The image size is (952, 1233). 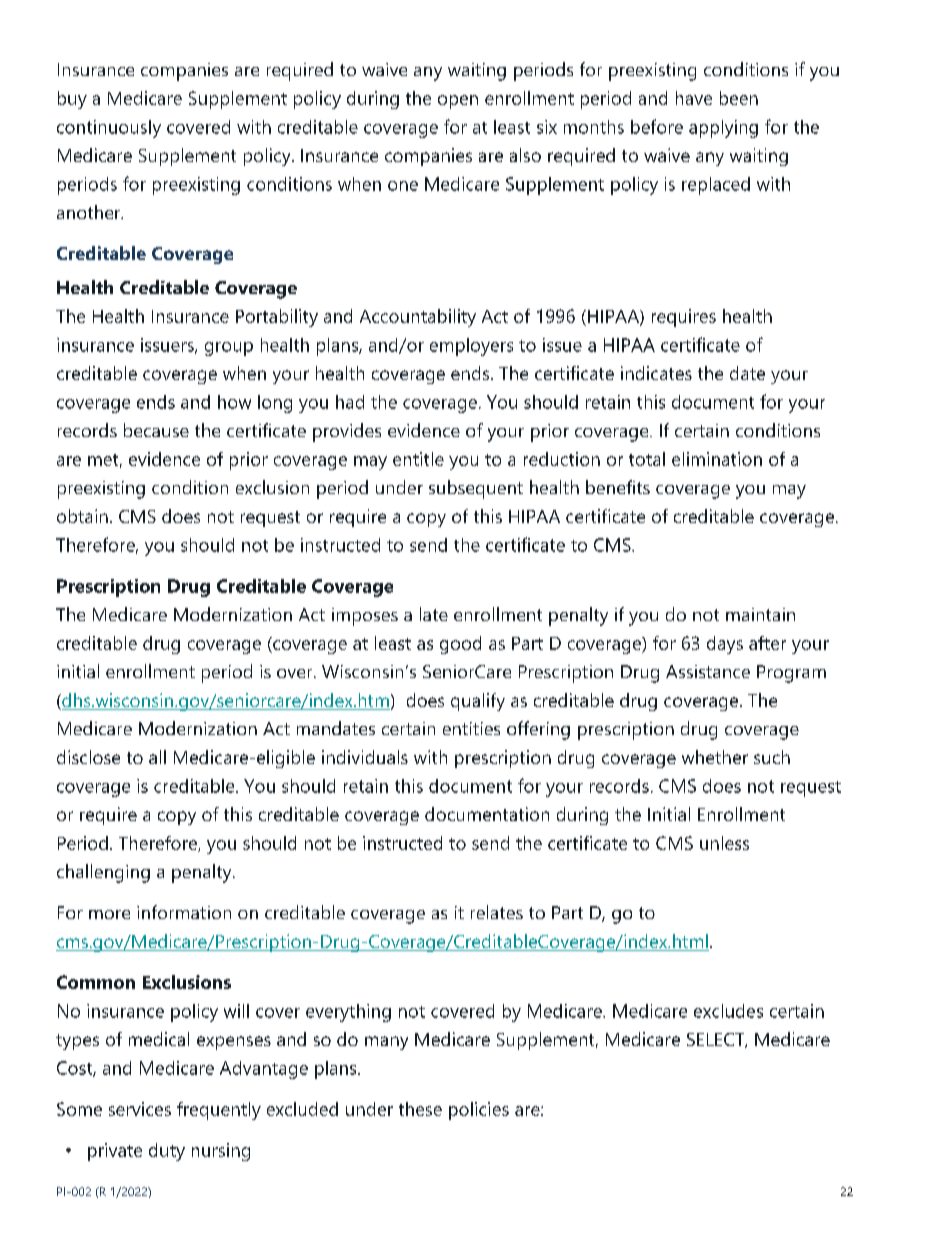 I want to click on good, so click(x=460, y=645).
